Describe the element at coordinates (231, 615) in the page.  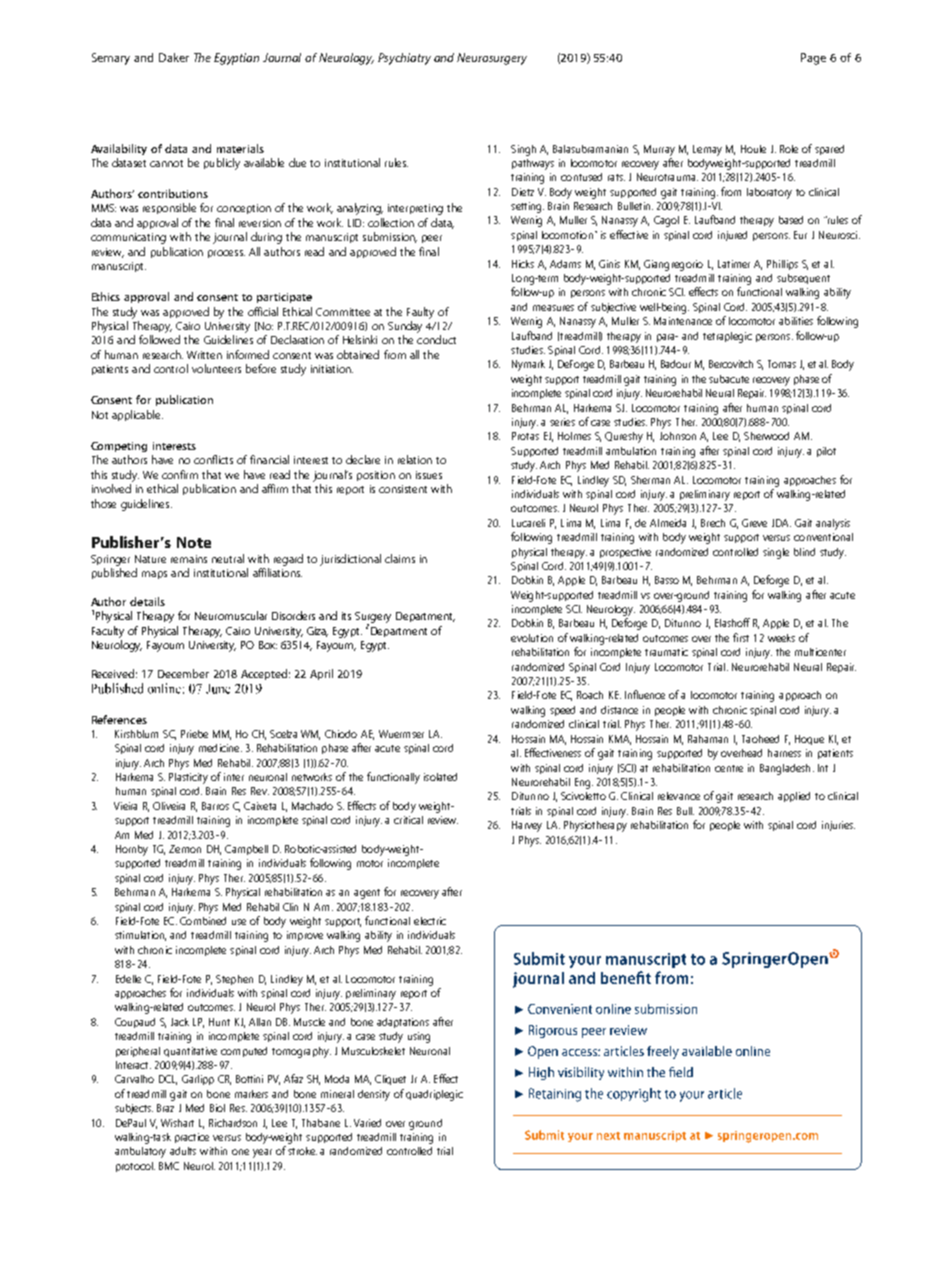
I see `Neuromuscular` at that location.
